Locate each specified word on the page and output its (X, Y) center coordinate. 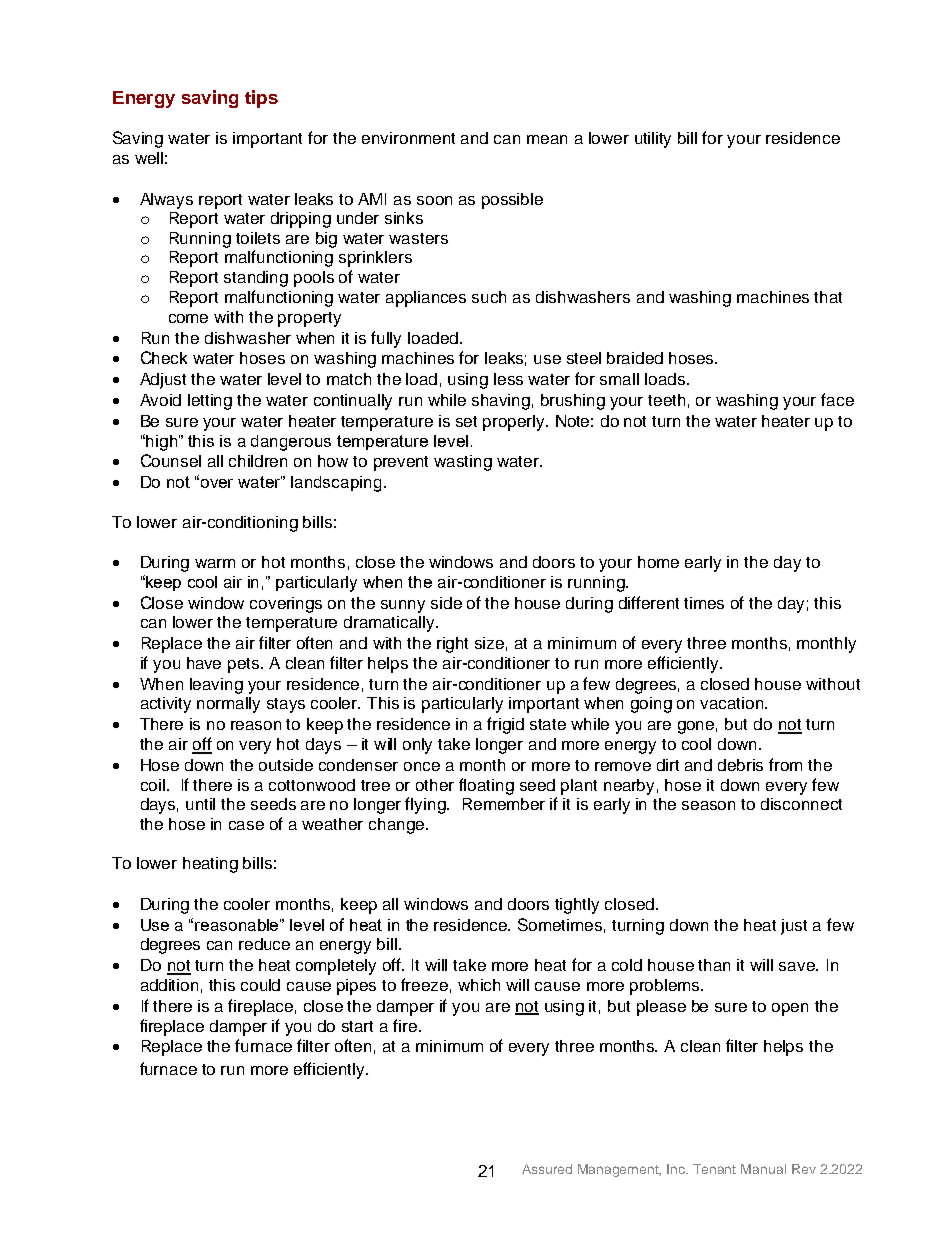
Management (619, 1170)
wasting (463, 463)
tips (261, 99)
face (837, 399)
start (357, 1026)
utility (653, 140)
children (258, 461)
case (246, 825)
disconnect (801, 804)
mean (547, 139)
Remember (504, 804)
